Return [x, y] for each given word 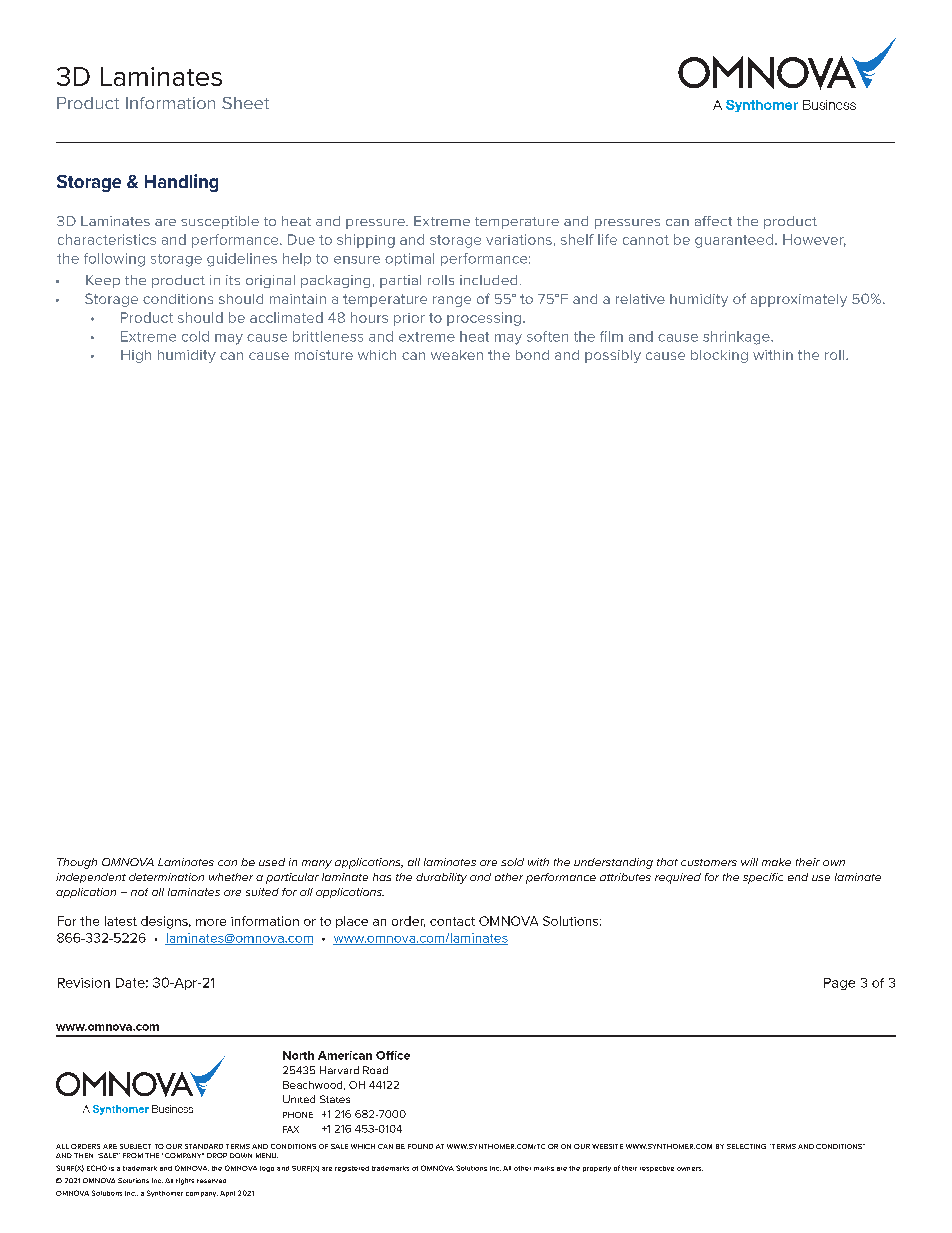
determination [166, 877]
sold [512, 862]
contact [452, 921]
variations [519, 239]
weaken [457, 355]
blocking [719, 356]
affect [713, 221]
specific [763, 878]
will [749, 862]
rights [185, 1181]
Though [77, 863]
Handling [181, 183]
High [136, 356]
